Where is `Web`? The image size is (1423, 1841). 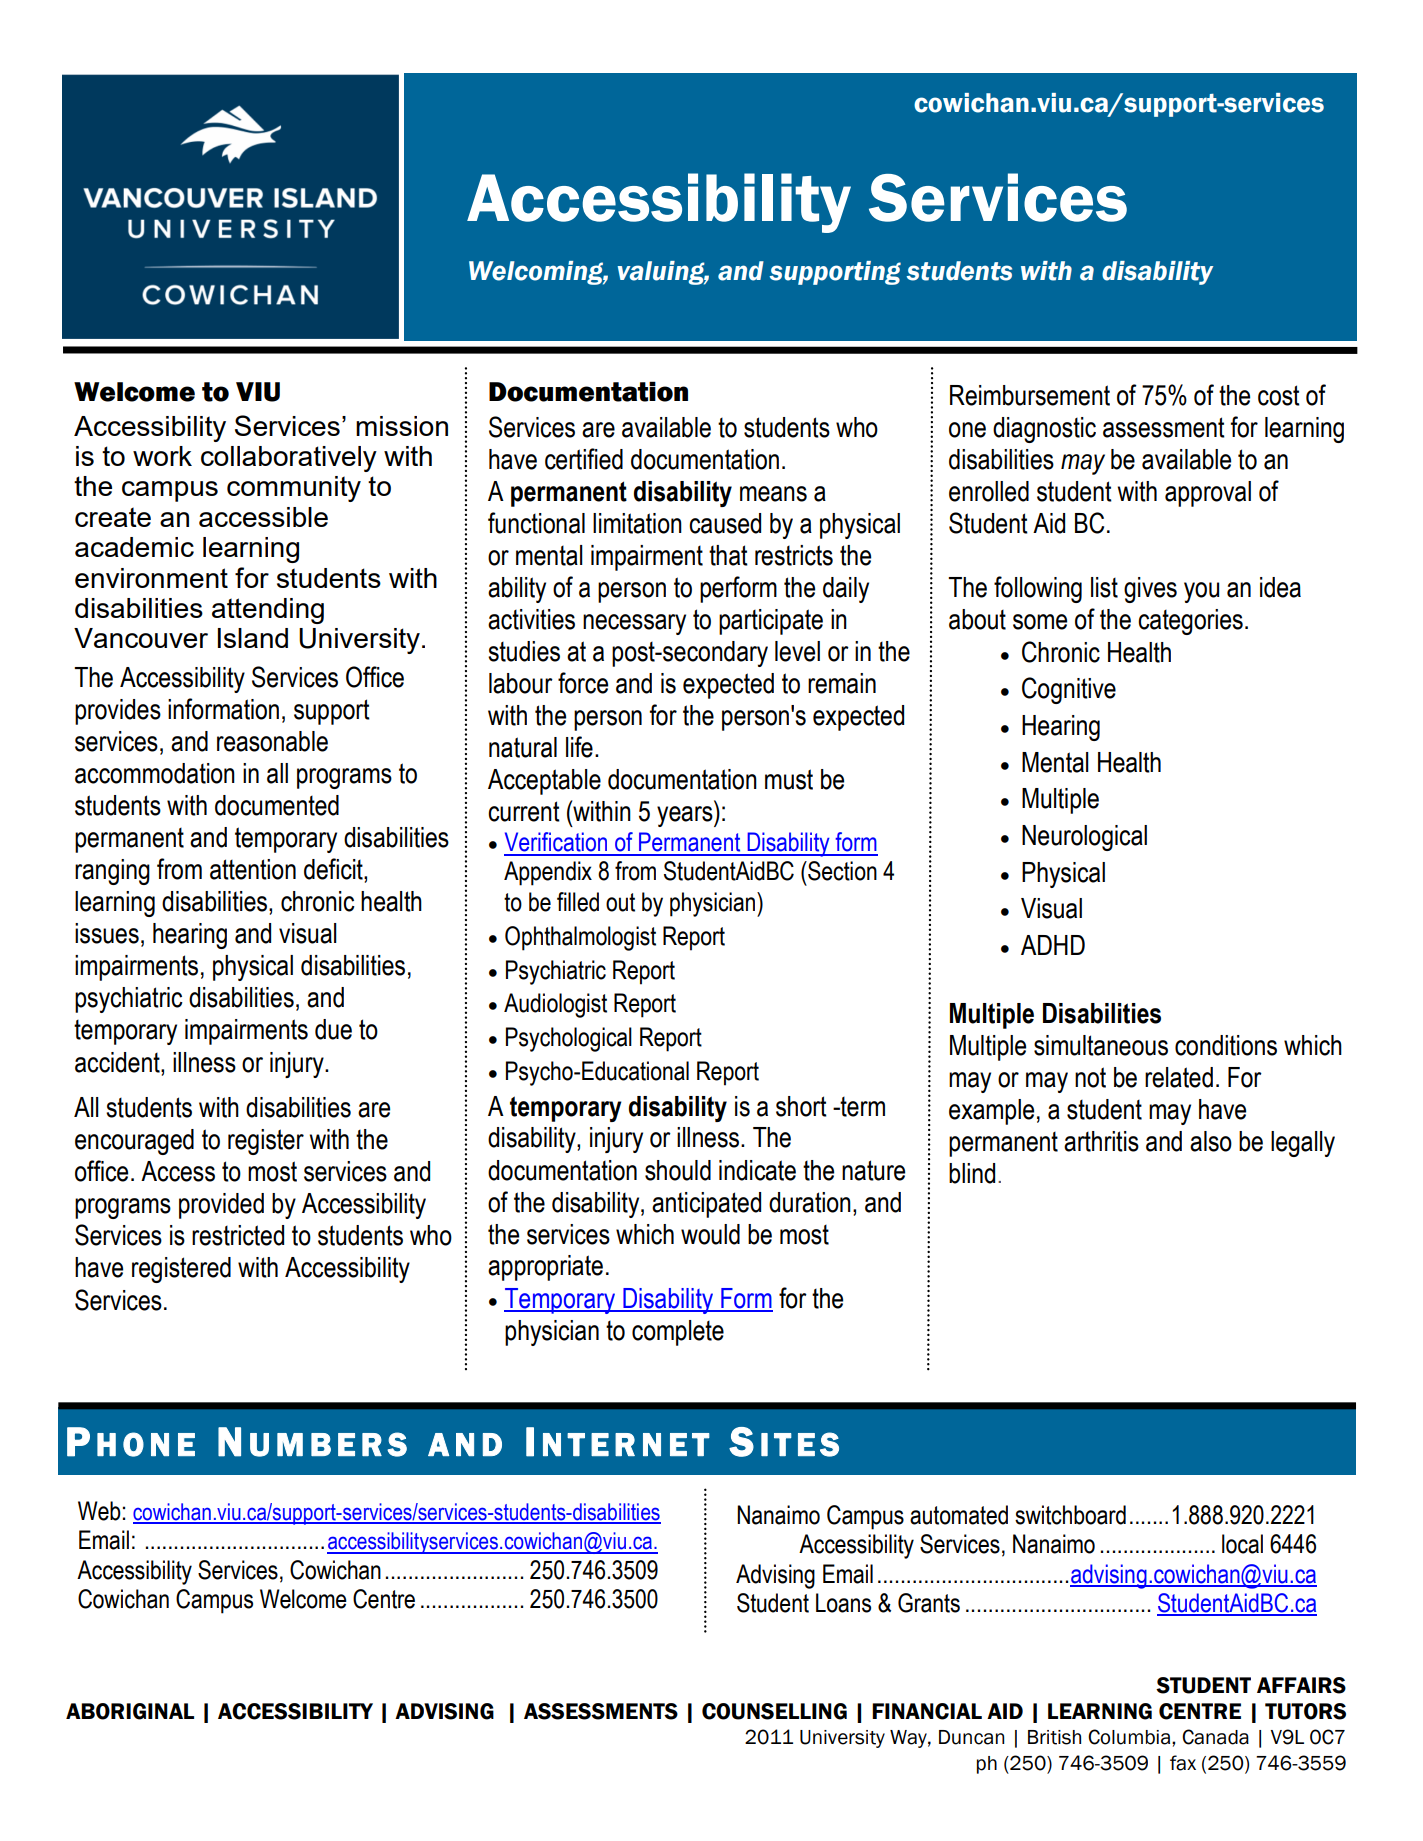 Web is located at coordinates (99, 1511).
